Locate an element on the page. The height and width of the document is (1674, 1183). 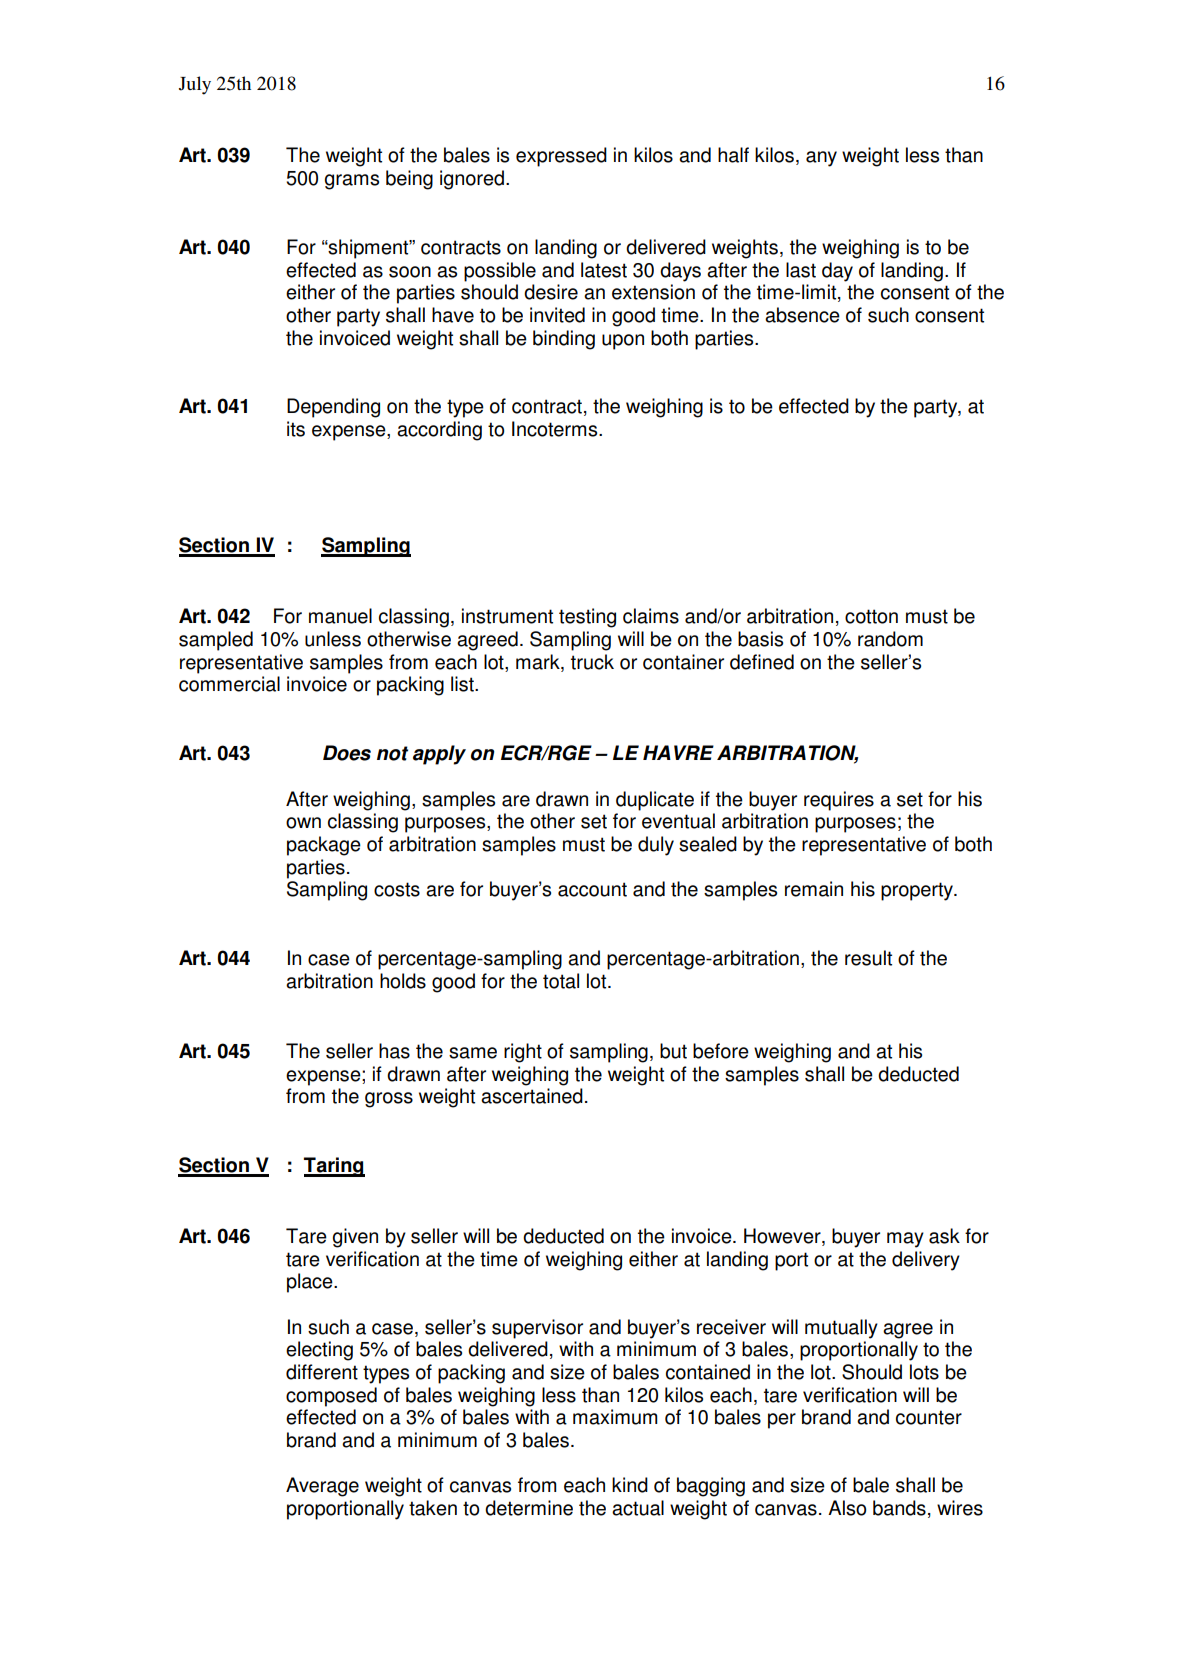
grams is located at coordinates (352, 182).
